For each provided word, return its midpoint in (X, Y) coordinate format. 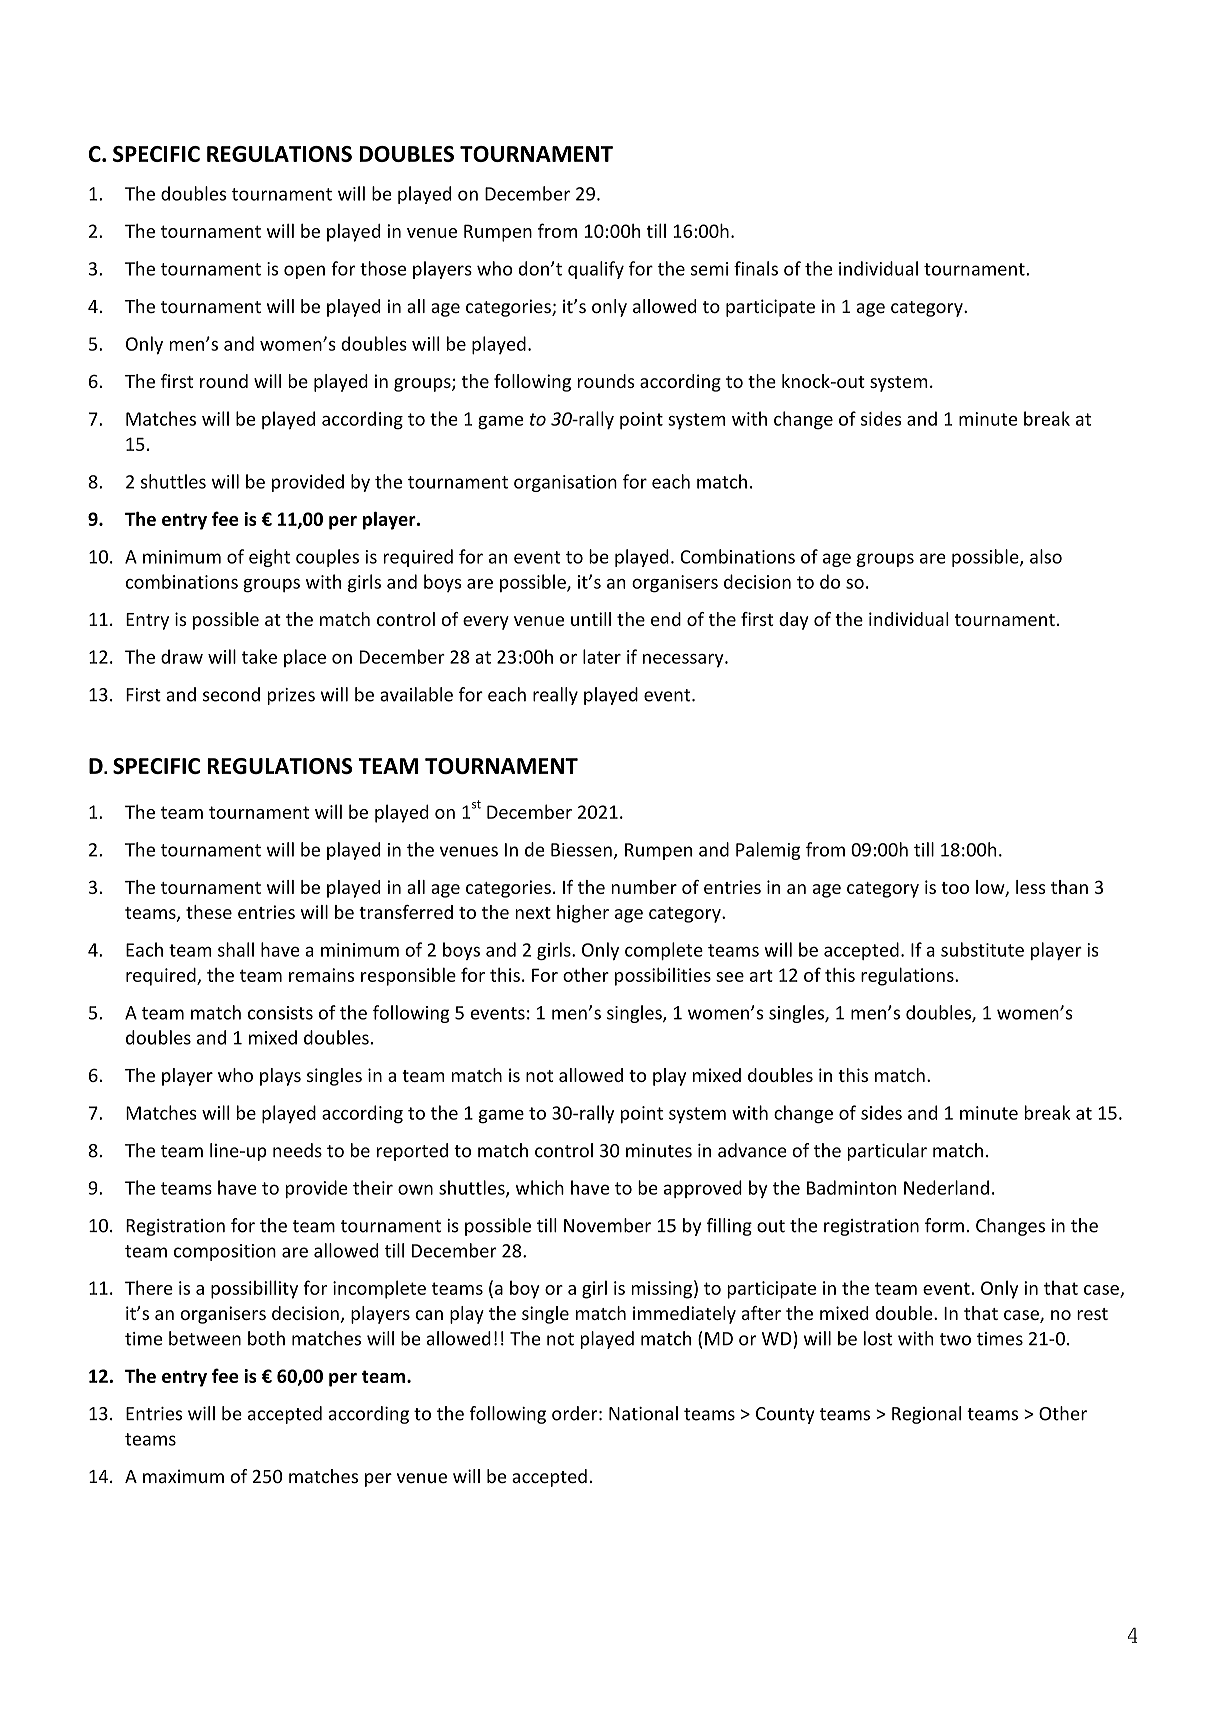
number (644, 887)
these (209, 912)
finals (756, 268)
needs (297, 1150)
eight (269, 558)
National (643, 1413)
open (304, 272)
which (539, 1187)
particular (887, 1152)
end (666, 619)
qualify (596, 270)
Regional (926, 1415)
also (1046, 556)
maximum (183, 1476)
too (955, 888)
